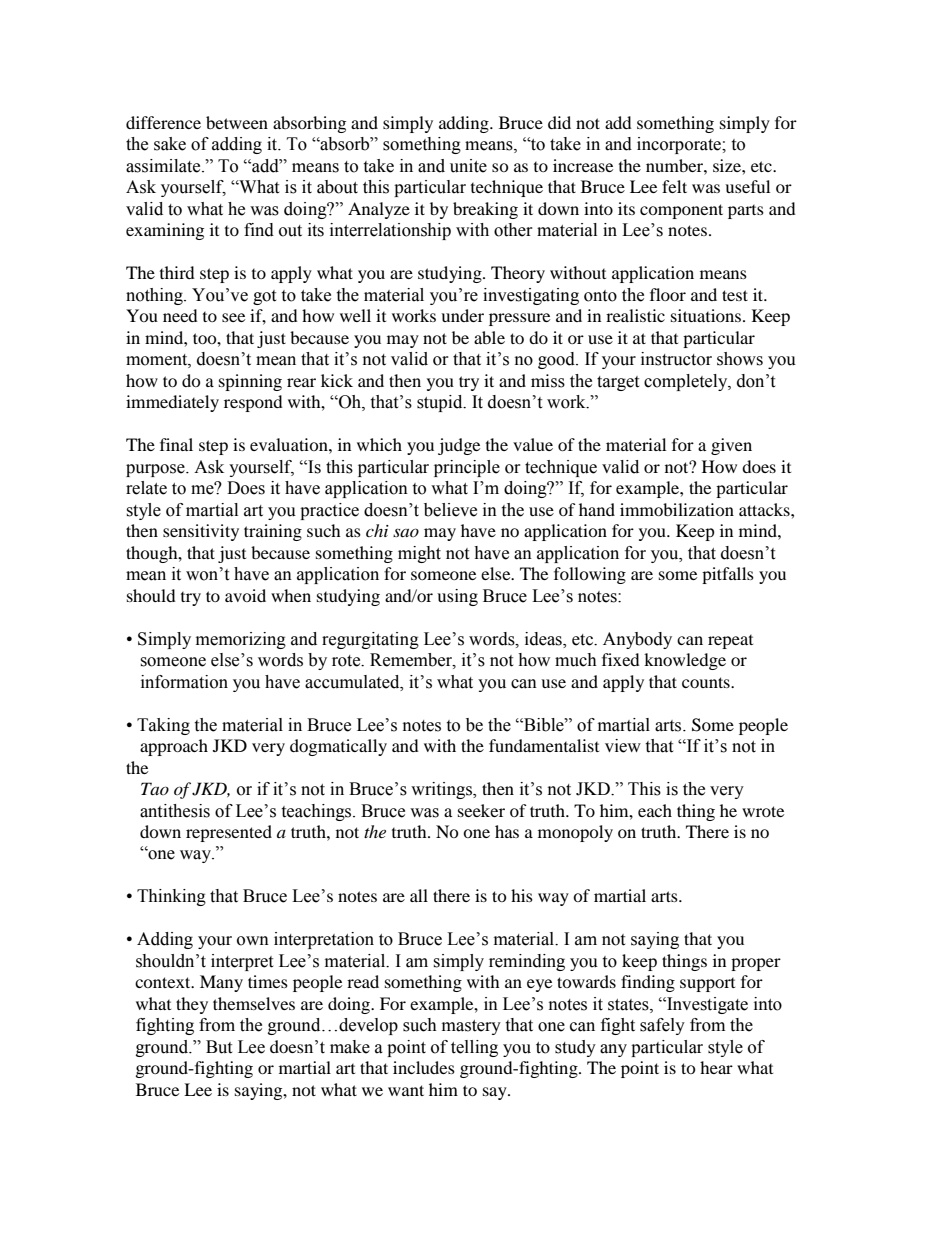 The height and width of the image is (1233, 952). What do you see at coordinates (219, 1047) in the image?
I see `But` at bounding box center [219, 1047].
